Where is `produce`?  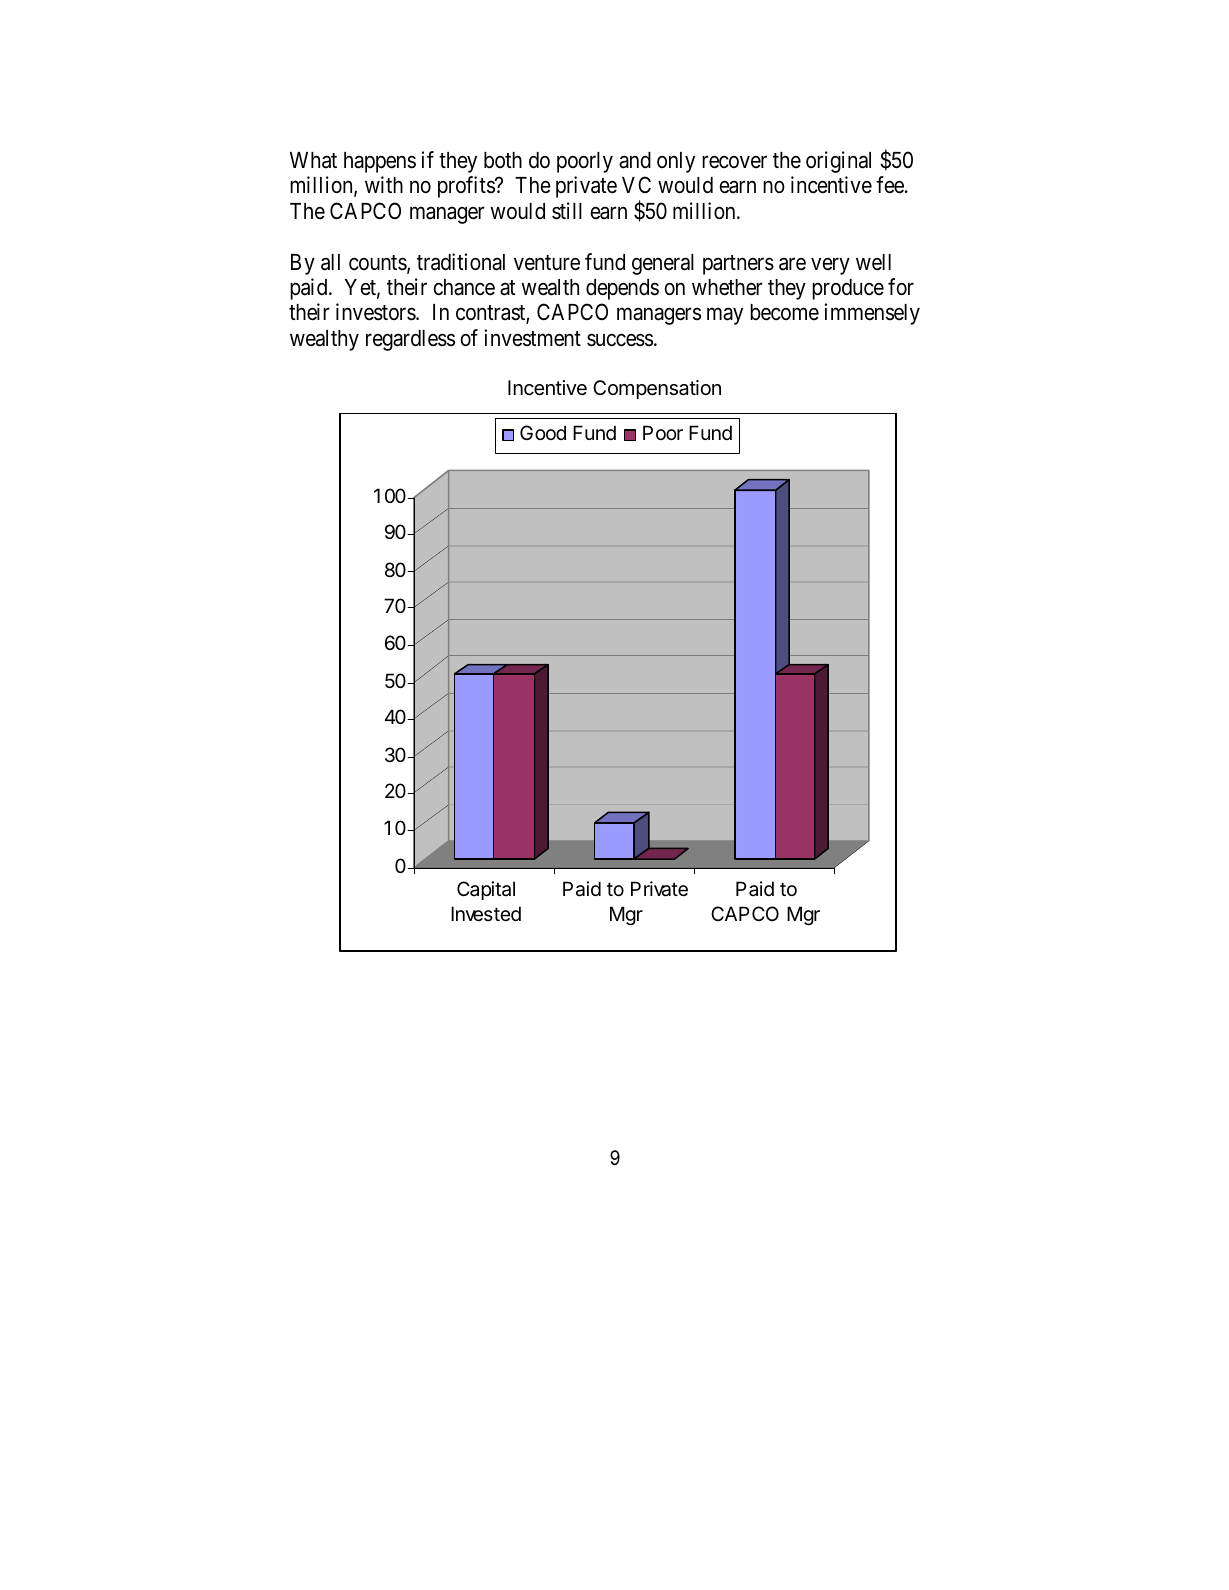 produce is located at coordinates (848, 289).
